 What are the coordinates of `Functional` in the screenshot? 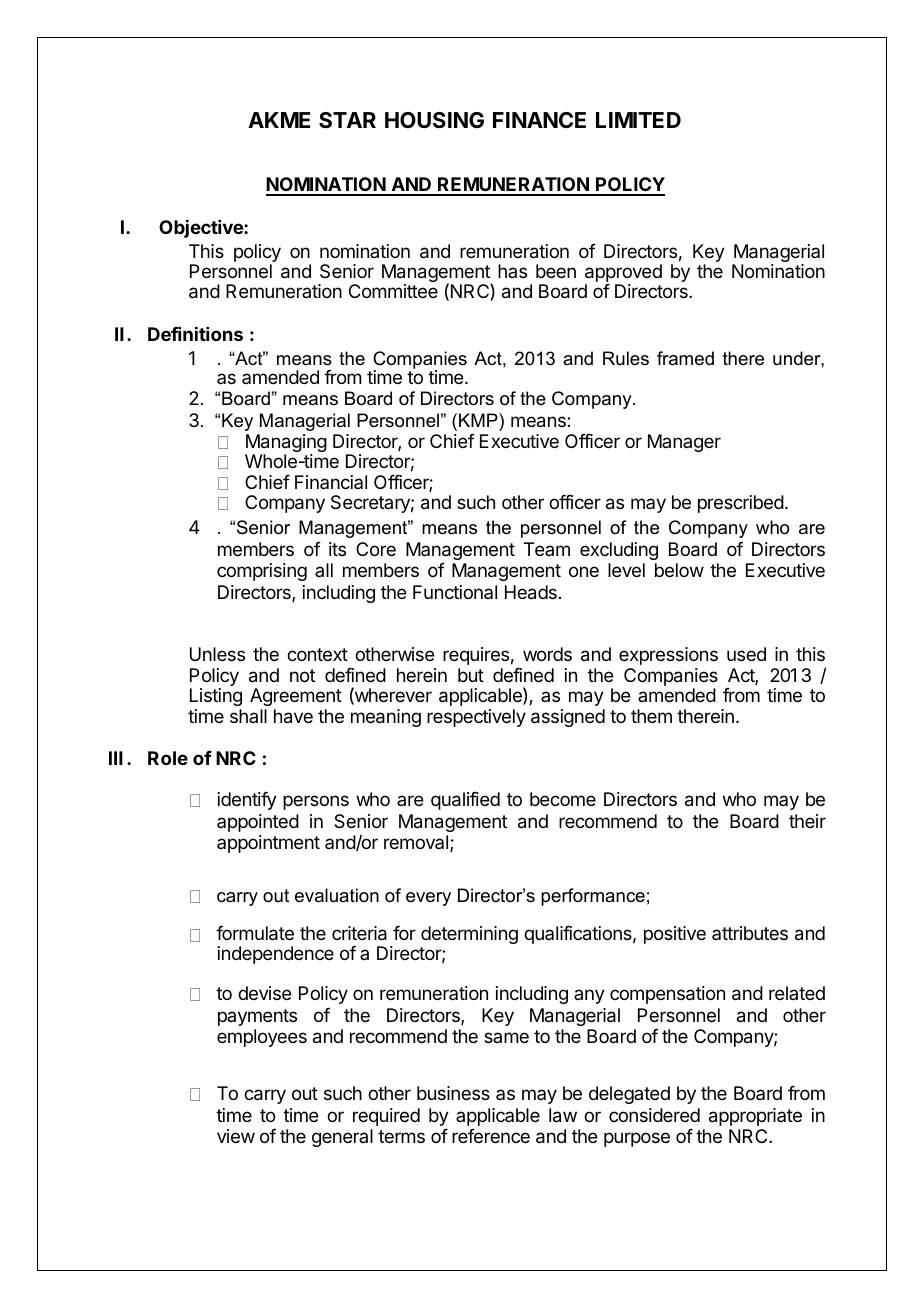 It's located at (455, 592).
